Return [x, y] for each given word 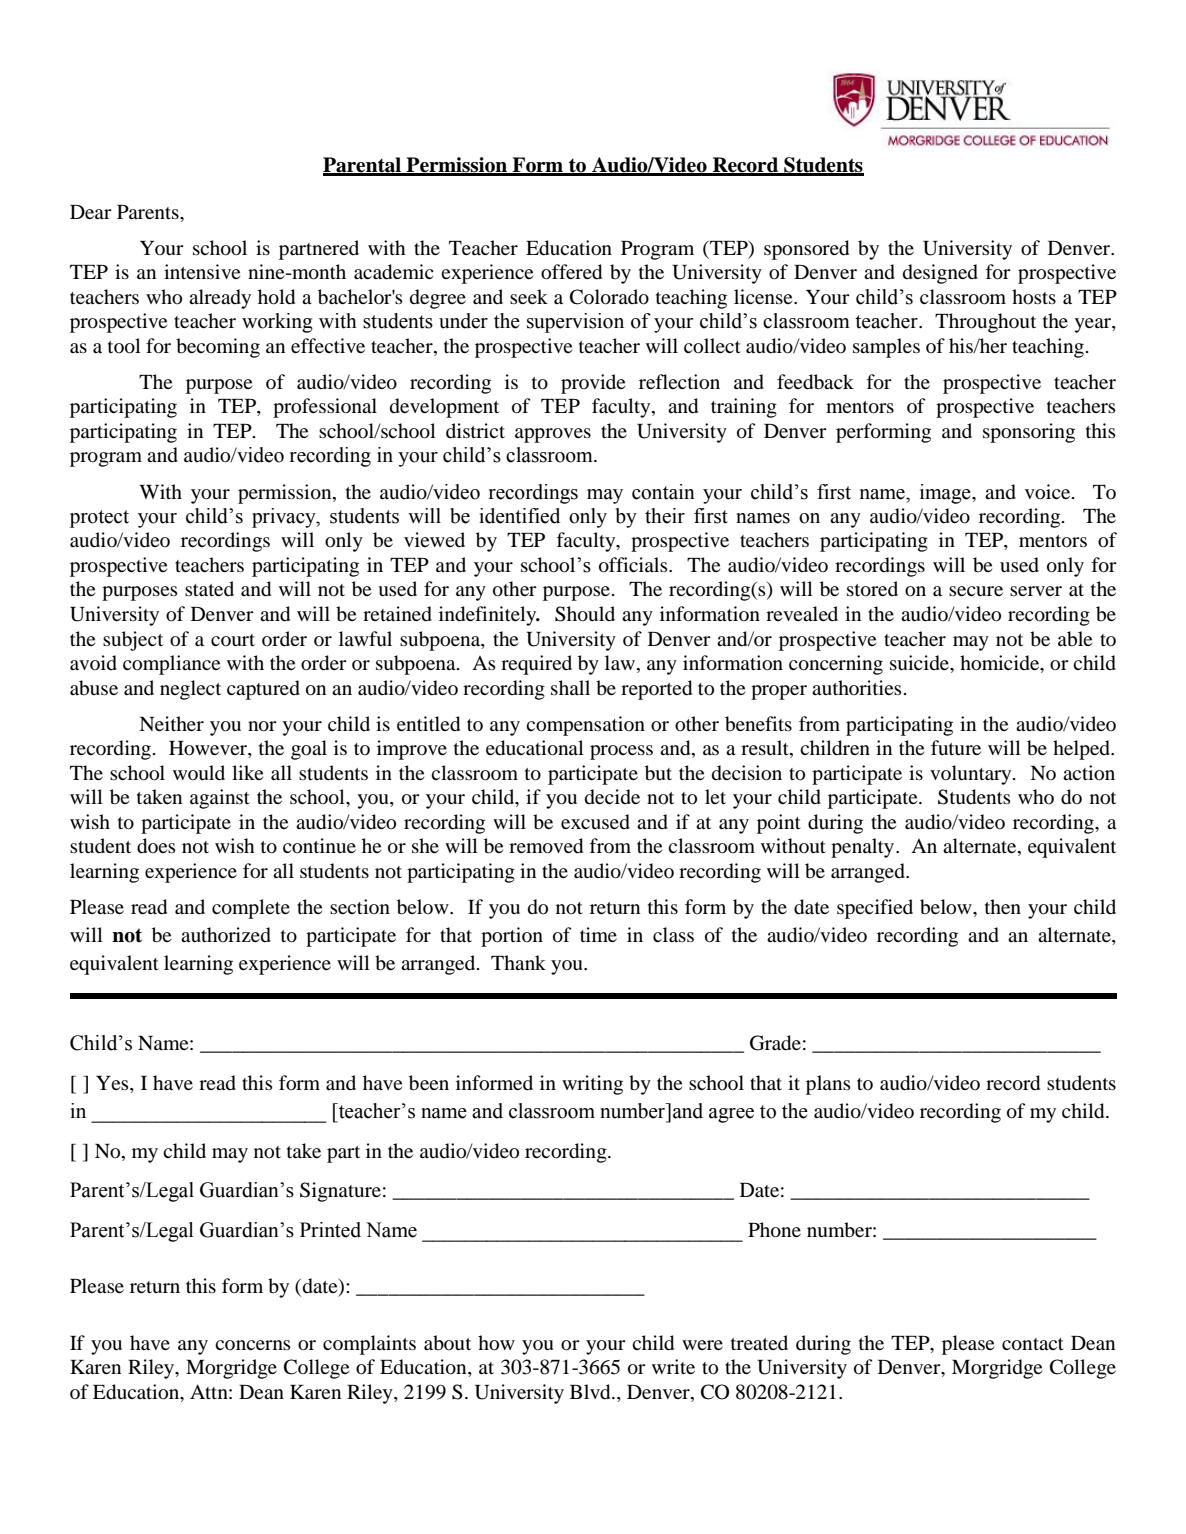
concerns [253, 1345]
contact [1033, 1344]
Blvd [591, 1392]
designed [940, 274]
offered [571, 272]
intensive [202, 271]
